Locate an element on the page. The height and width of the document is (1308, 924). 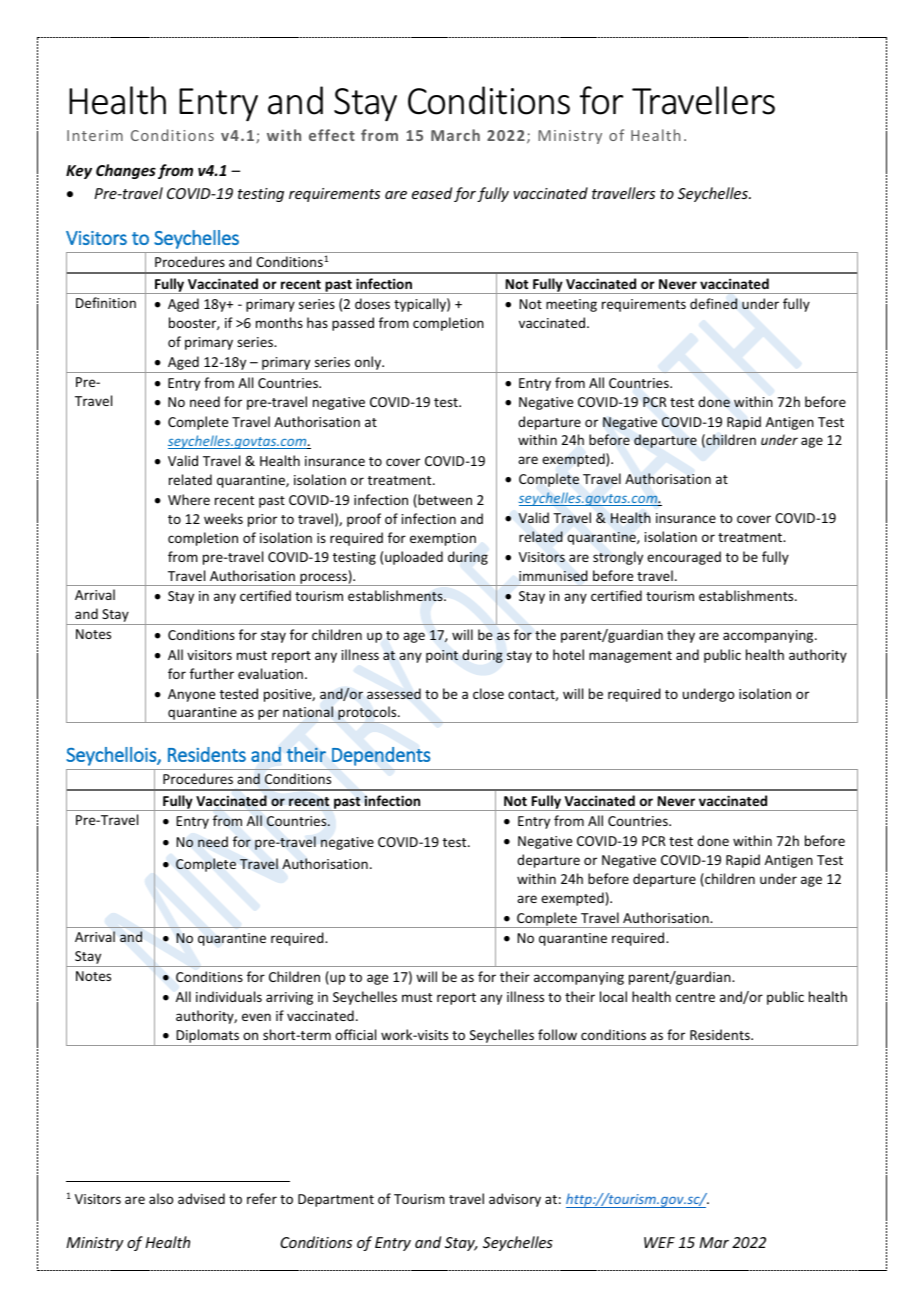
Dependents is located at coordinates (381, 756).
